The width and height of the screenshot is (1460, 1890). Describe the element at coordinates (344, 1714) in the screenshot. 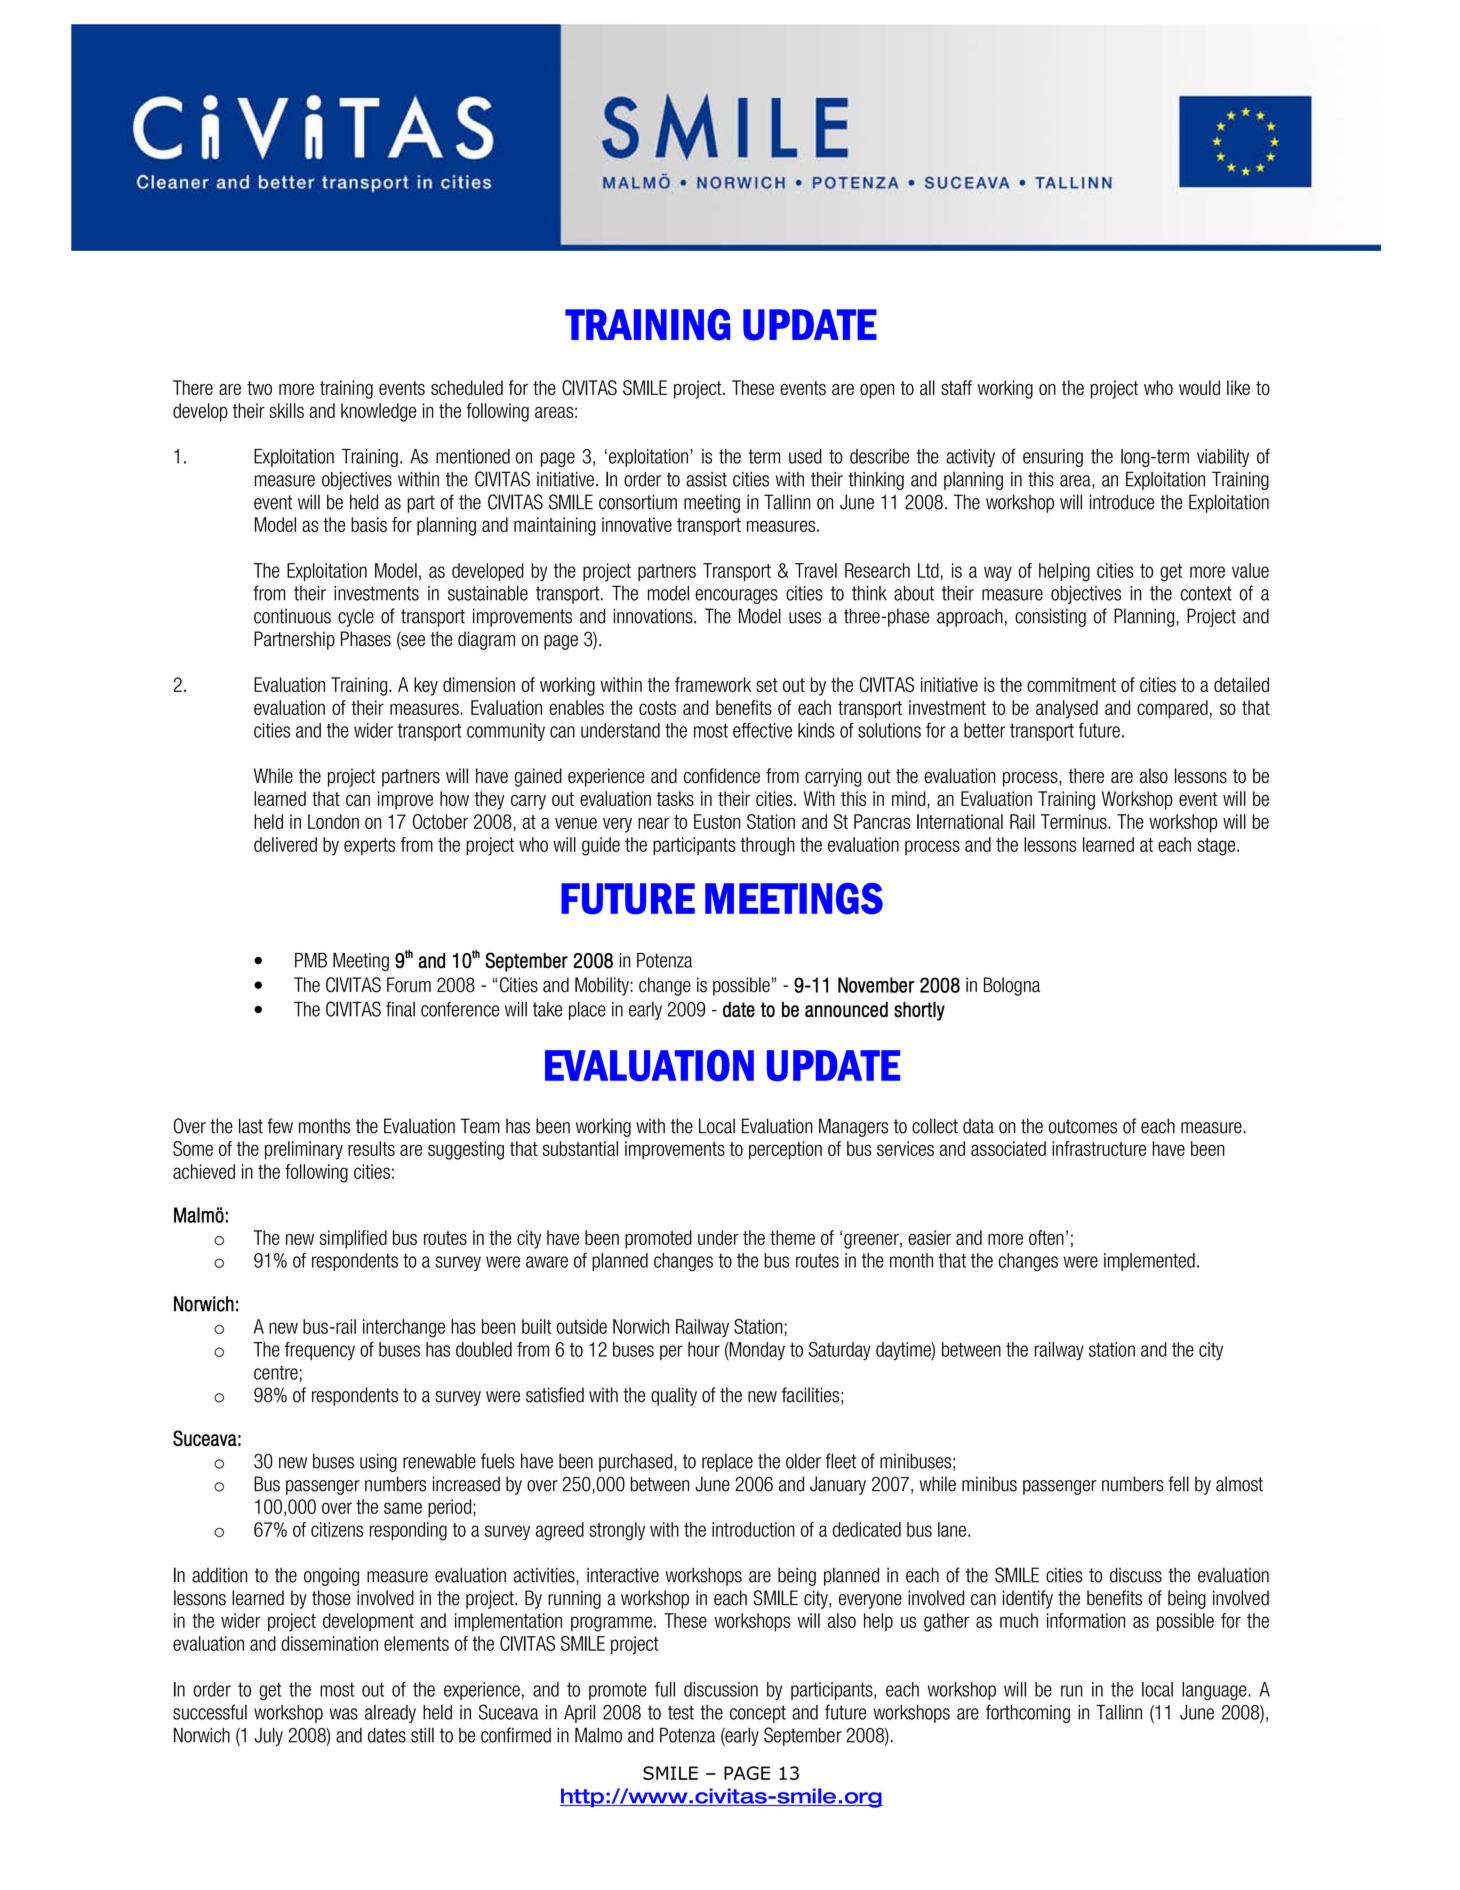

I see `was` at that location.
